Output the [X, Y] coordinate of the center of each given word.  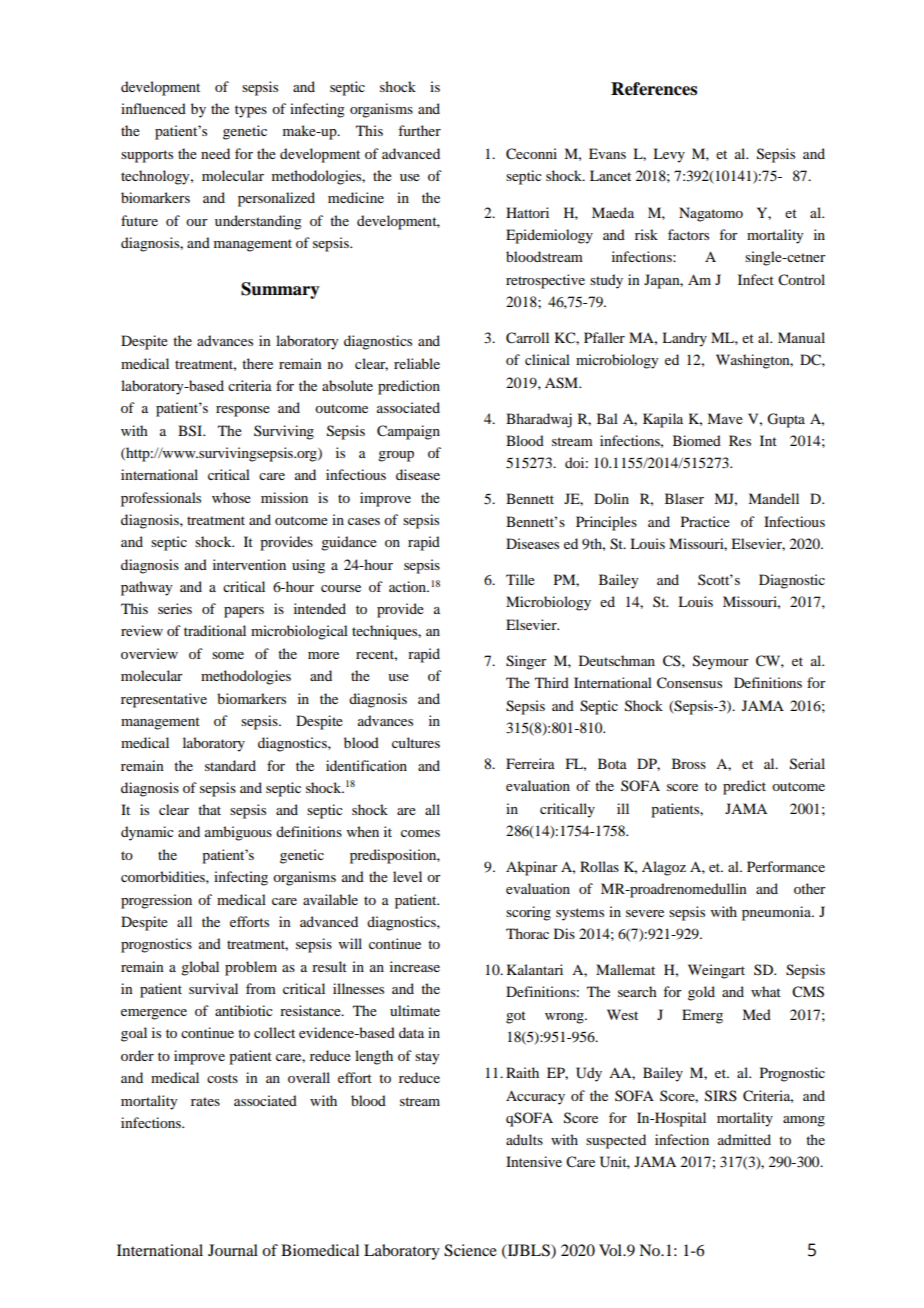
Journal [233, 1250]
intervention [249, 564]
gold [701, 993]
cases [364, 521]
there [257, 363]
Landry [684, 339]
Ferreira [530, 763]
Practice [705, 521]
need [215, 153]
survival [213, 988]
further [419, 130]
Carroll [527, 338]
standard [230, 765]
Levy [669, 155]
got [516, 1017]
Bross [689, 763]
